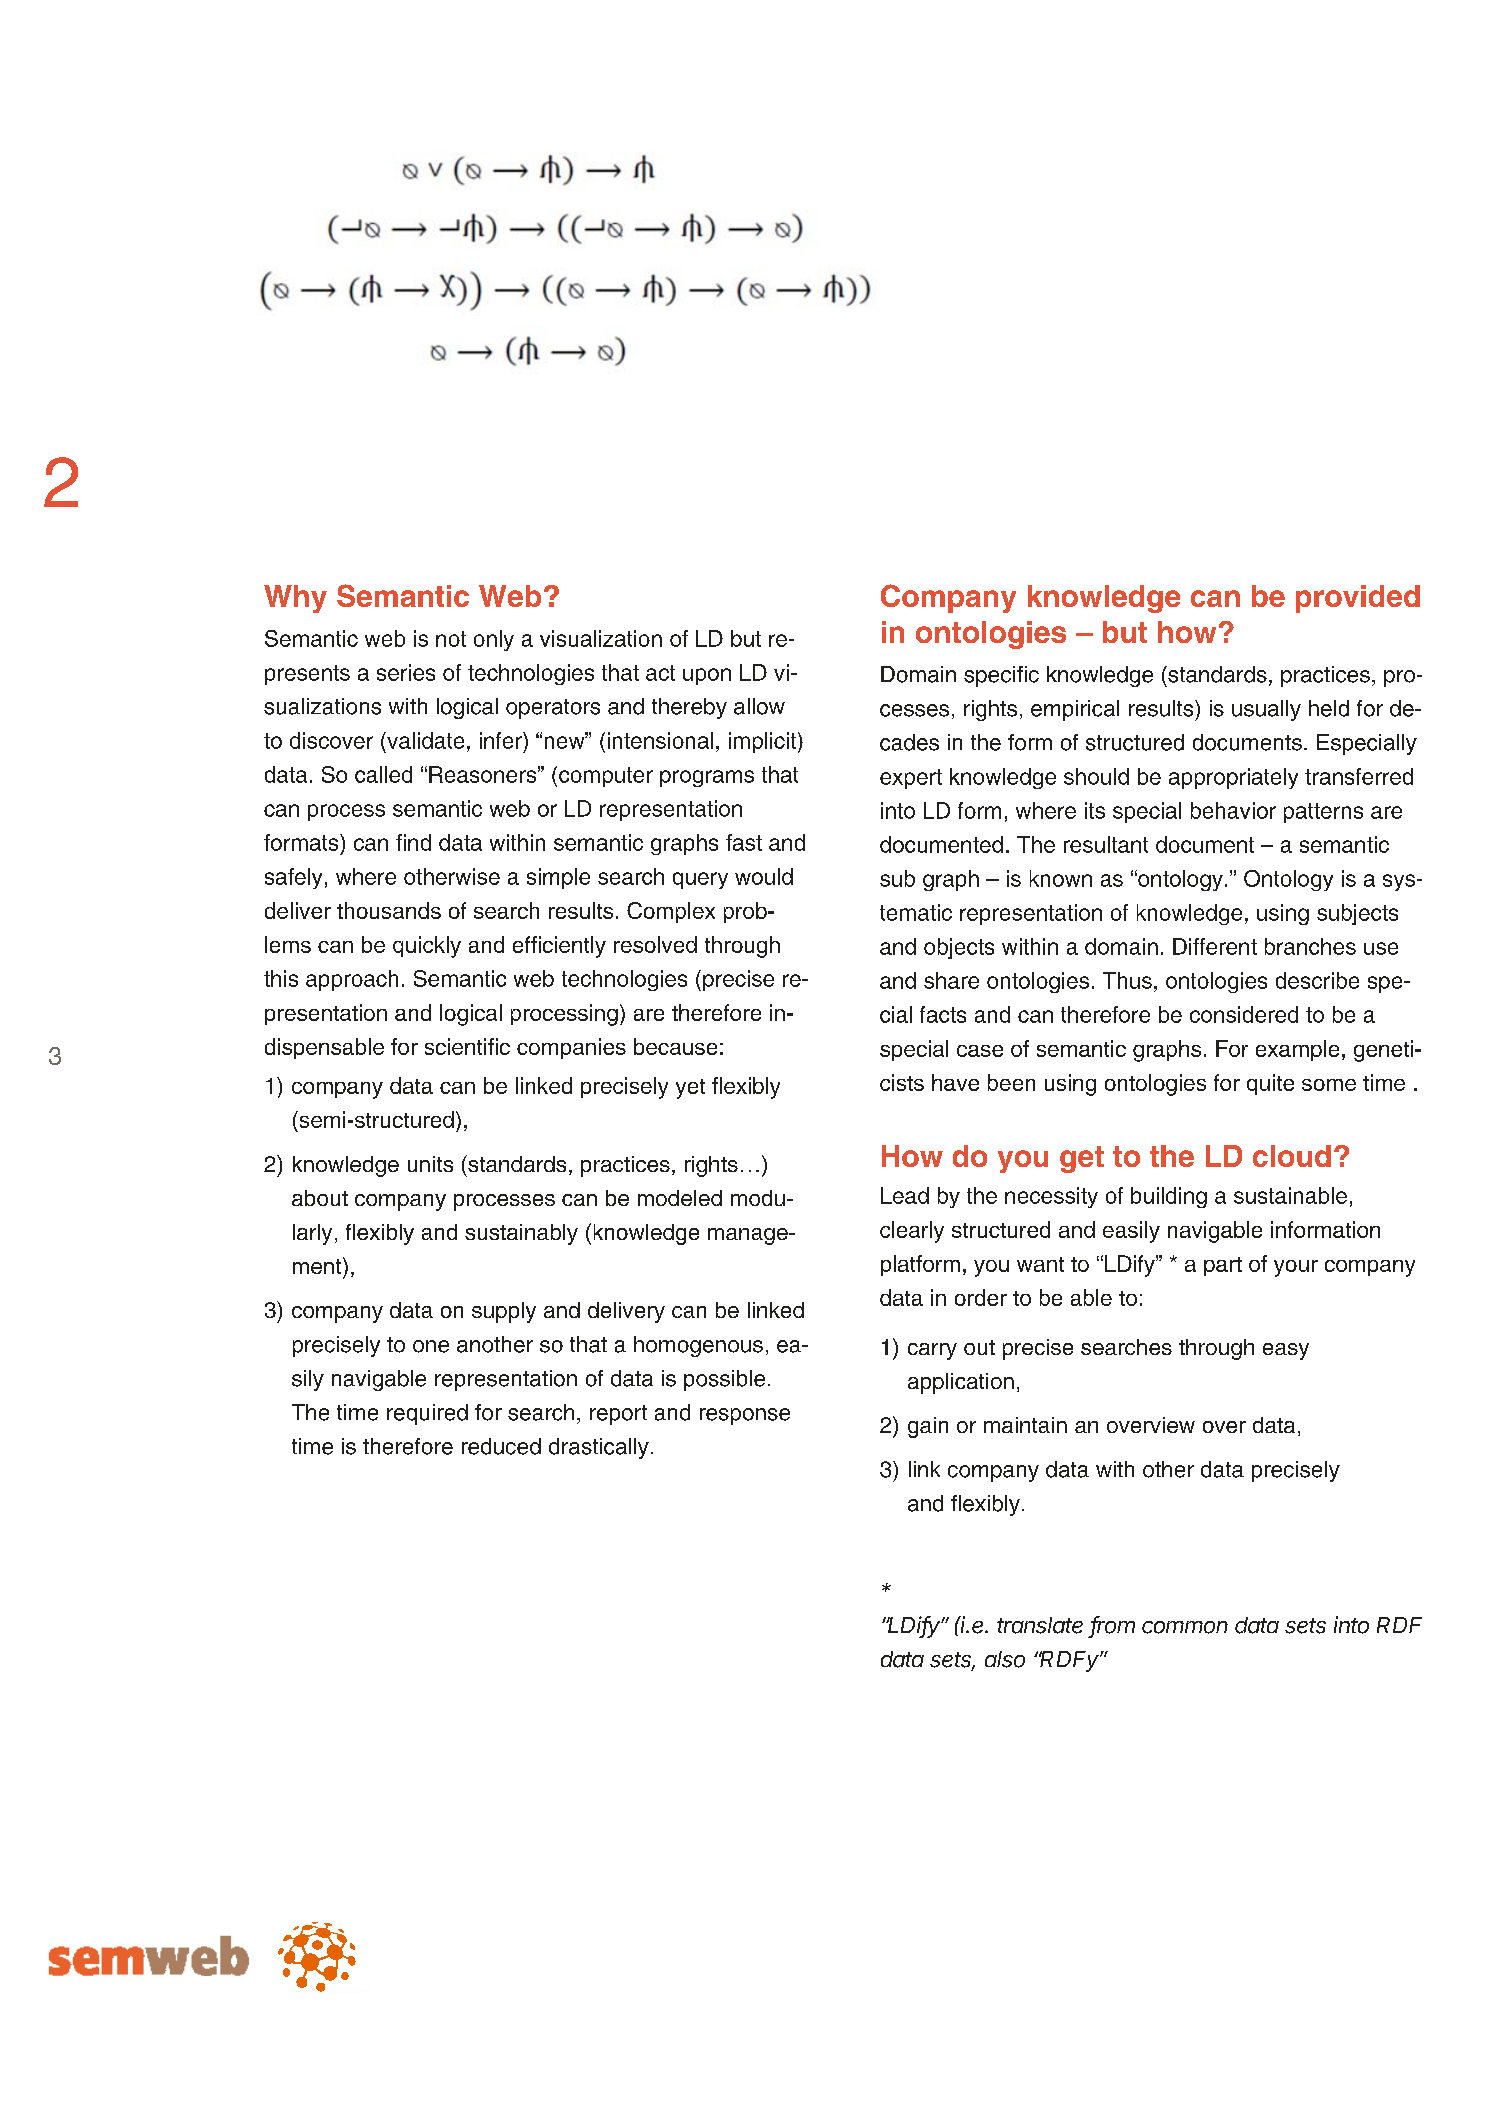  What do you see at coordinates (1292, 1156) in the screenshot?
I see `cloud` at bounding box center [1292, 1156].
